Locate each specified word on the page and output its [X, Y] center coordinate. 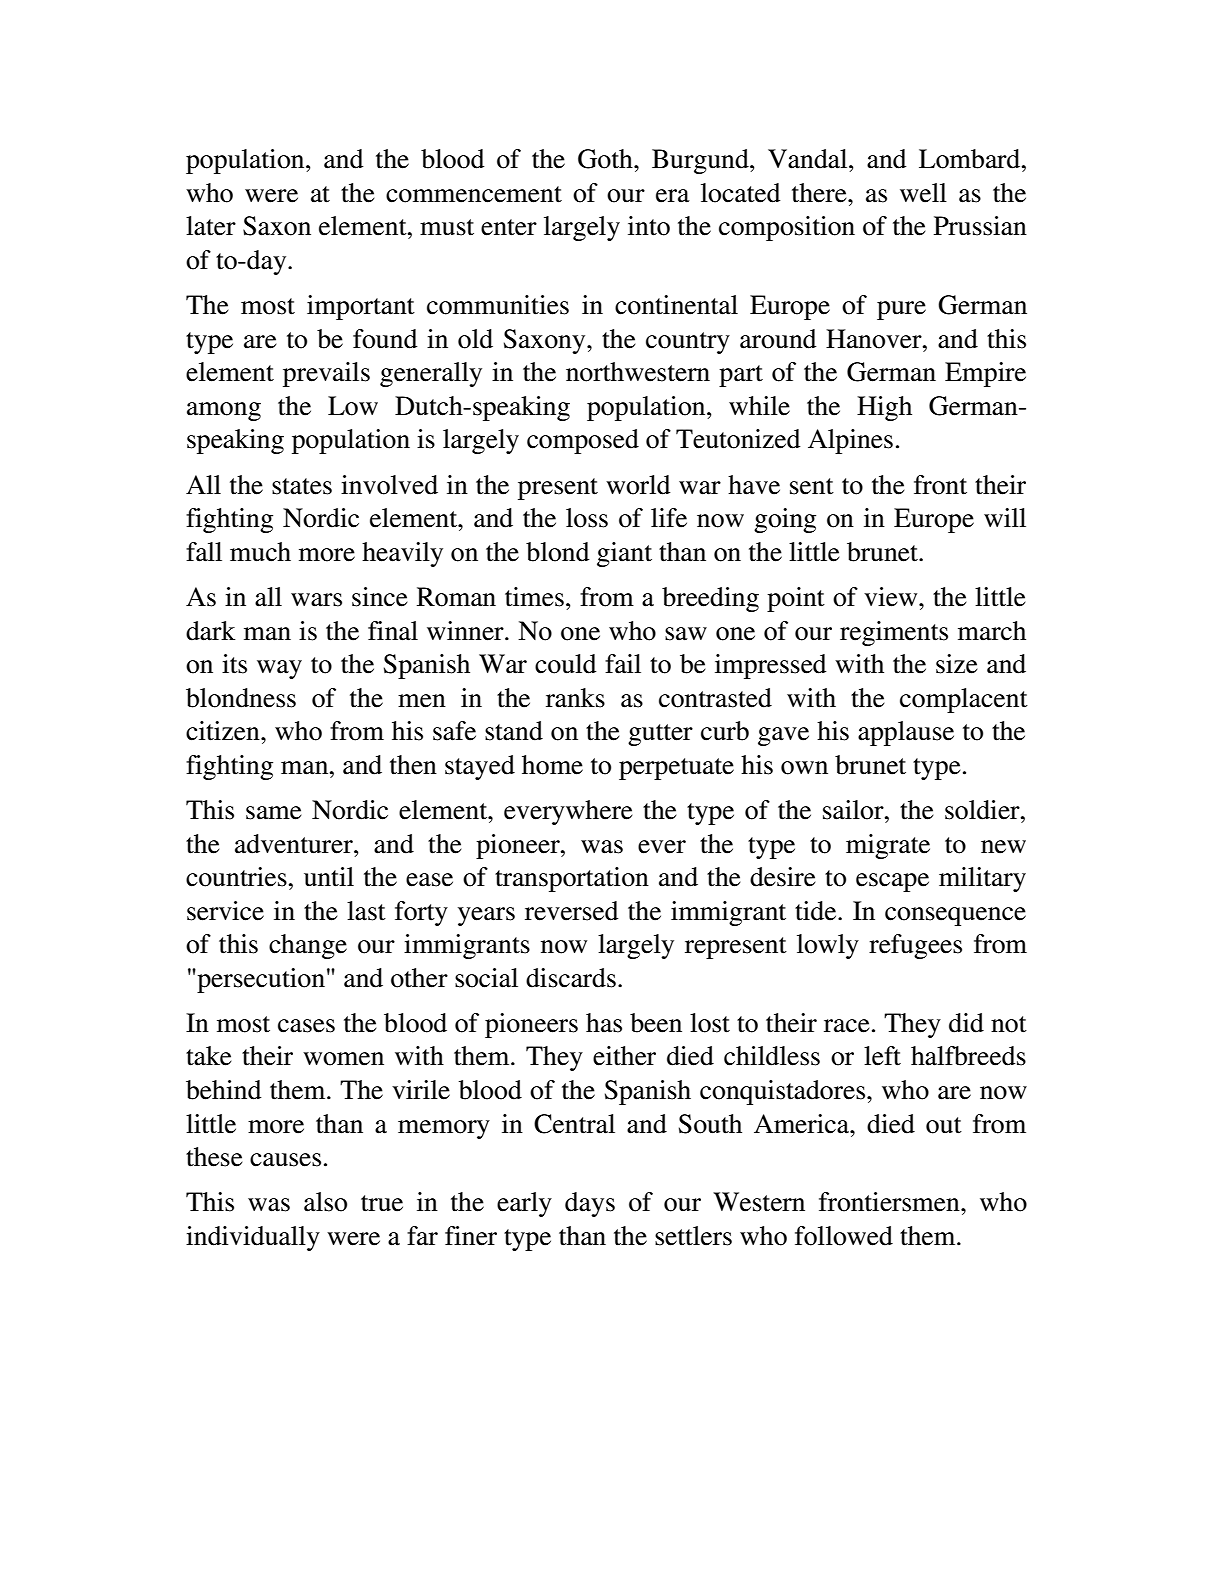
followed [844, 1236]
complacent [964, 700]
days [590, 1204]
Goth [606, 159]
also [325, 1202]
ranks [575, 698]
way [279, 669]
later [211, 226]
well [923, 193]
